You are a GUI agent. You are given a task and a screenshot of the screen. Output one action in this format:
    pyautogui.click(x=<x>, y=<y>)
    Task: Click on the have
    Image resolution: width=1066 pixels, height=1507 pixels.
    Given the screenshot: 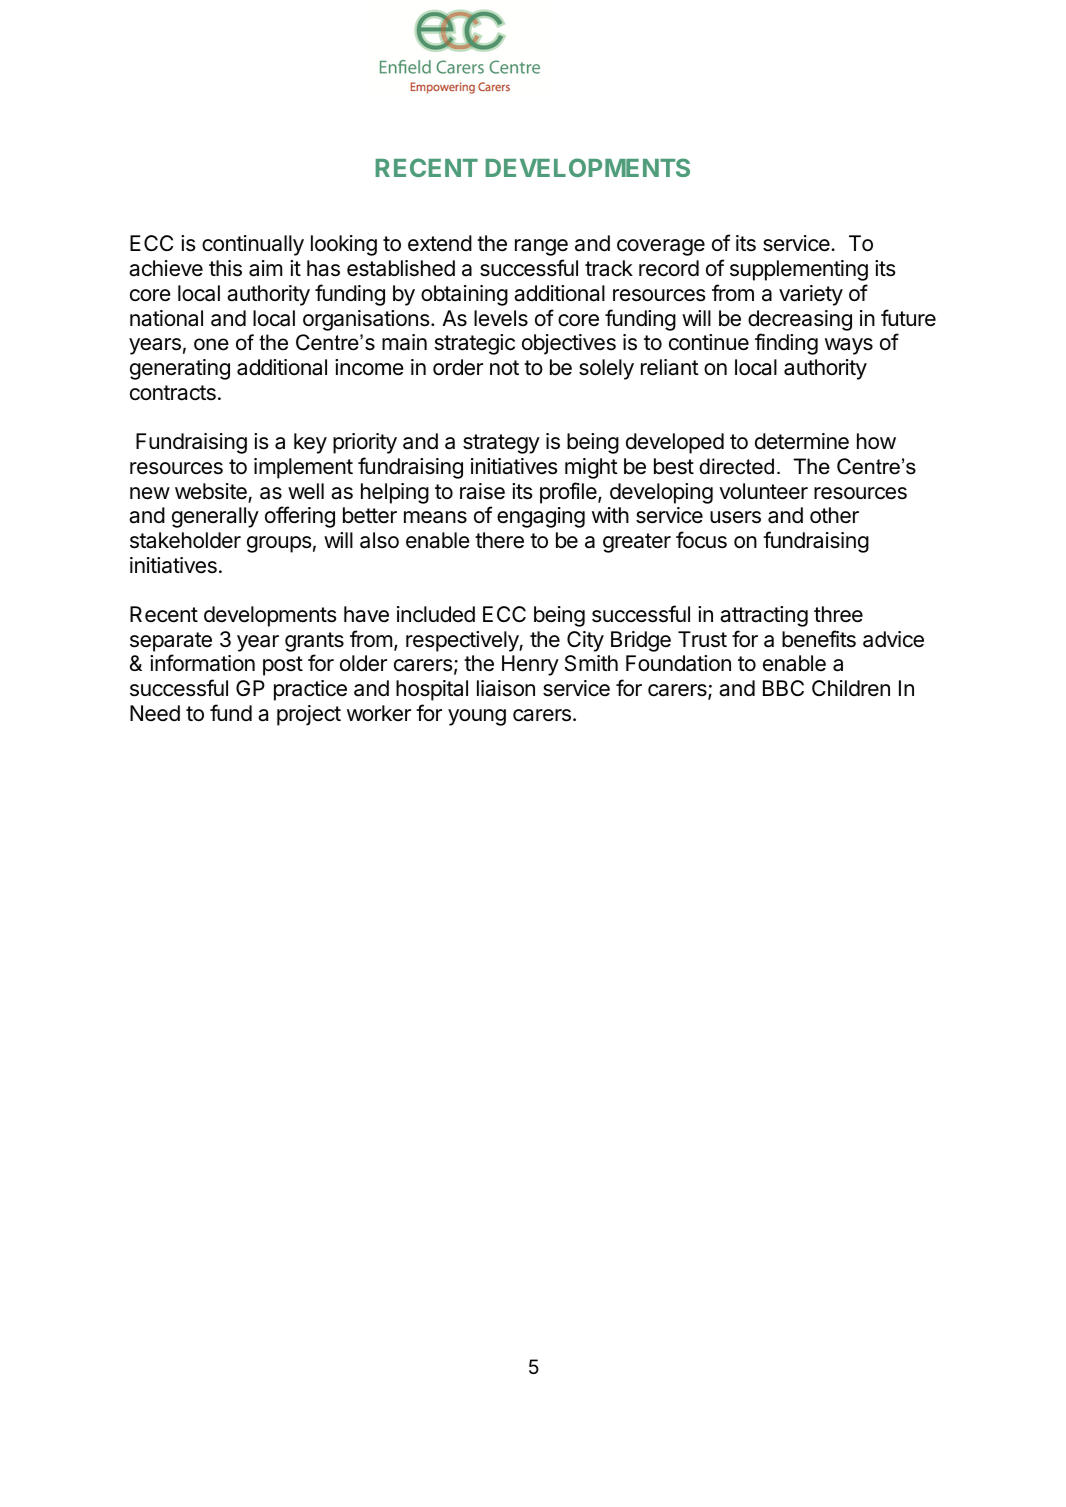 What is the action you would take?
    pyautogui.click(x=366, y=614)
